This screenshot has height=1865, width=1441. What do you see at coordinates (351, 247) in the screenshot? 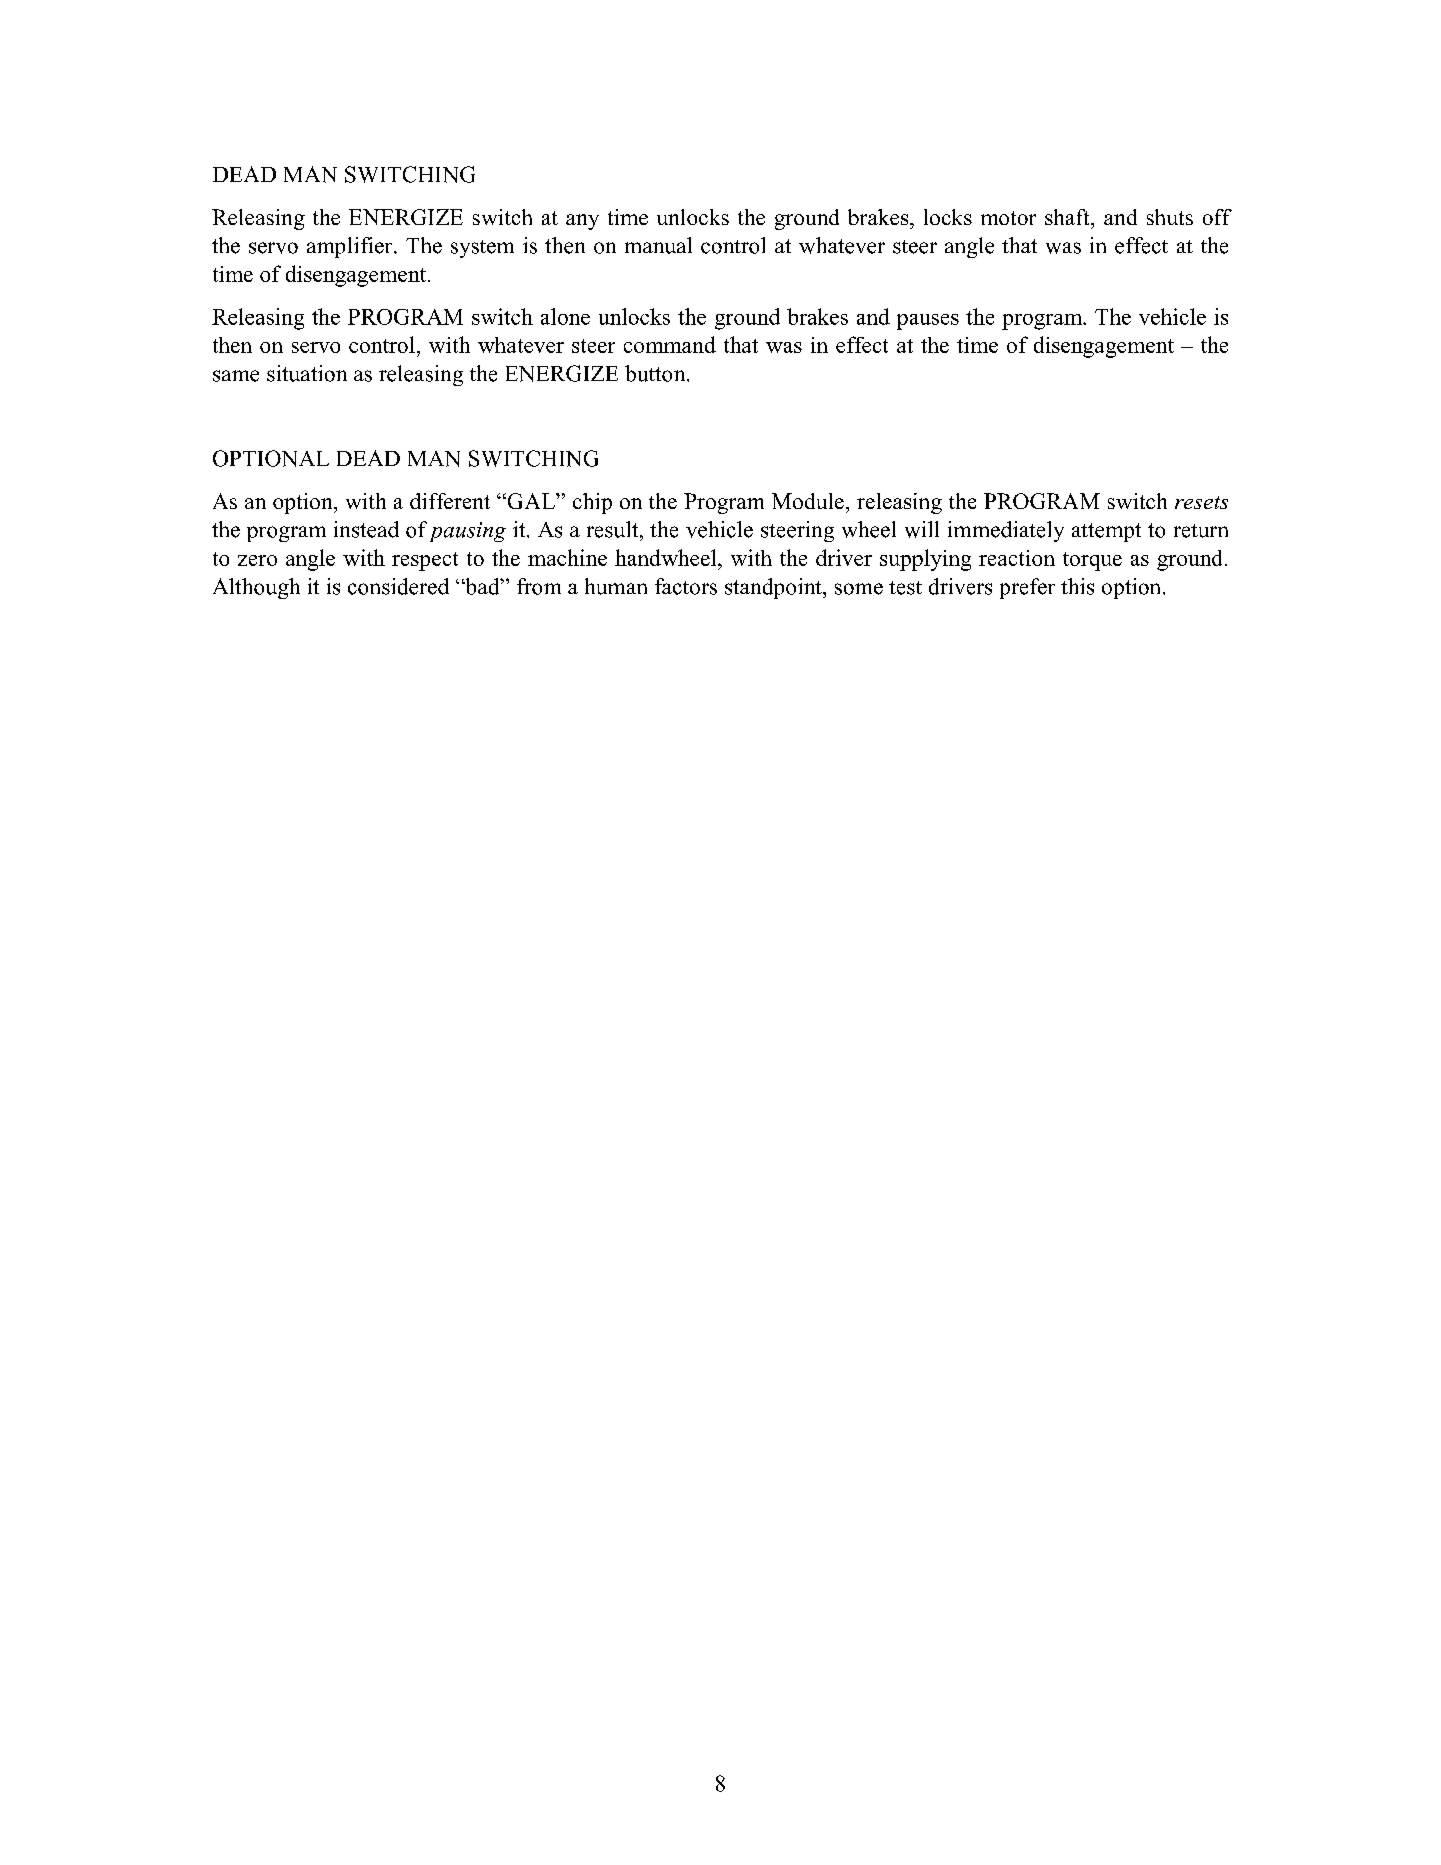
I see `amplifier` at bounding box center [351, 247].
